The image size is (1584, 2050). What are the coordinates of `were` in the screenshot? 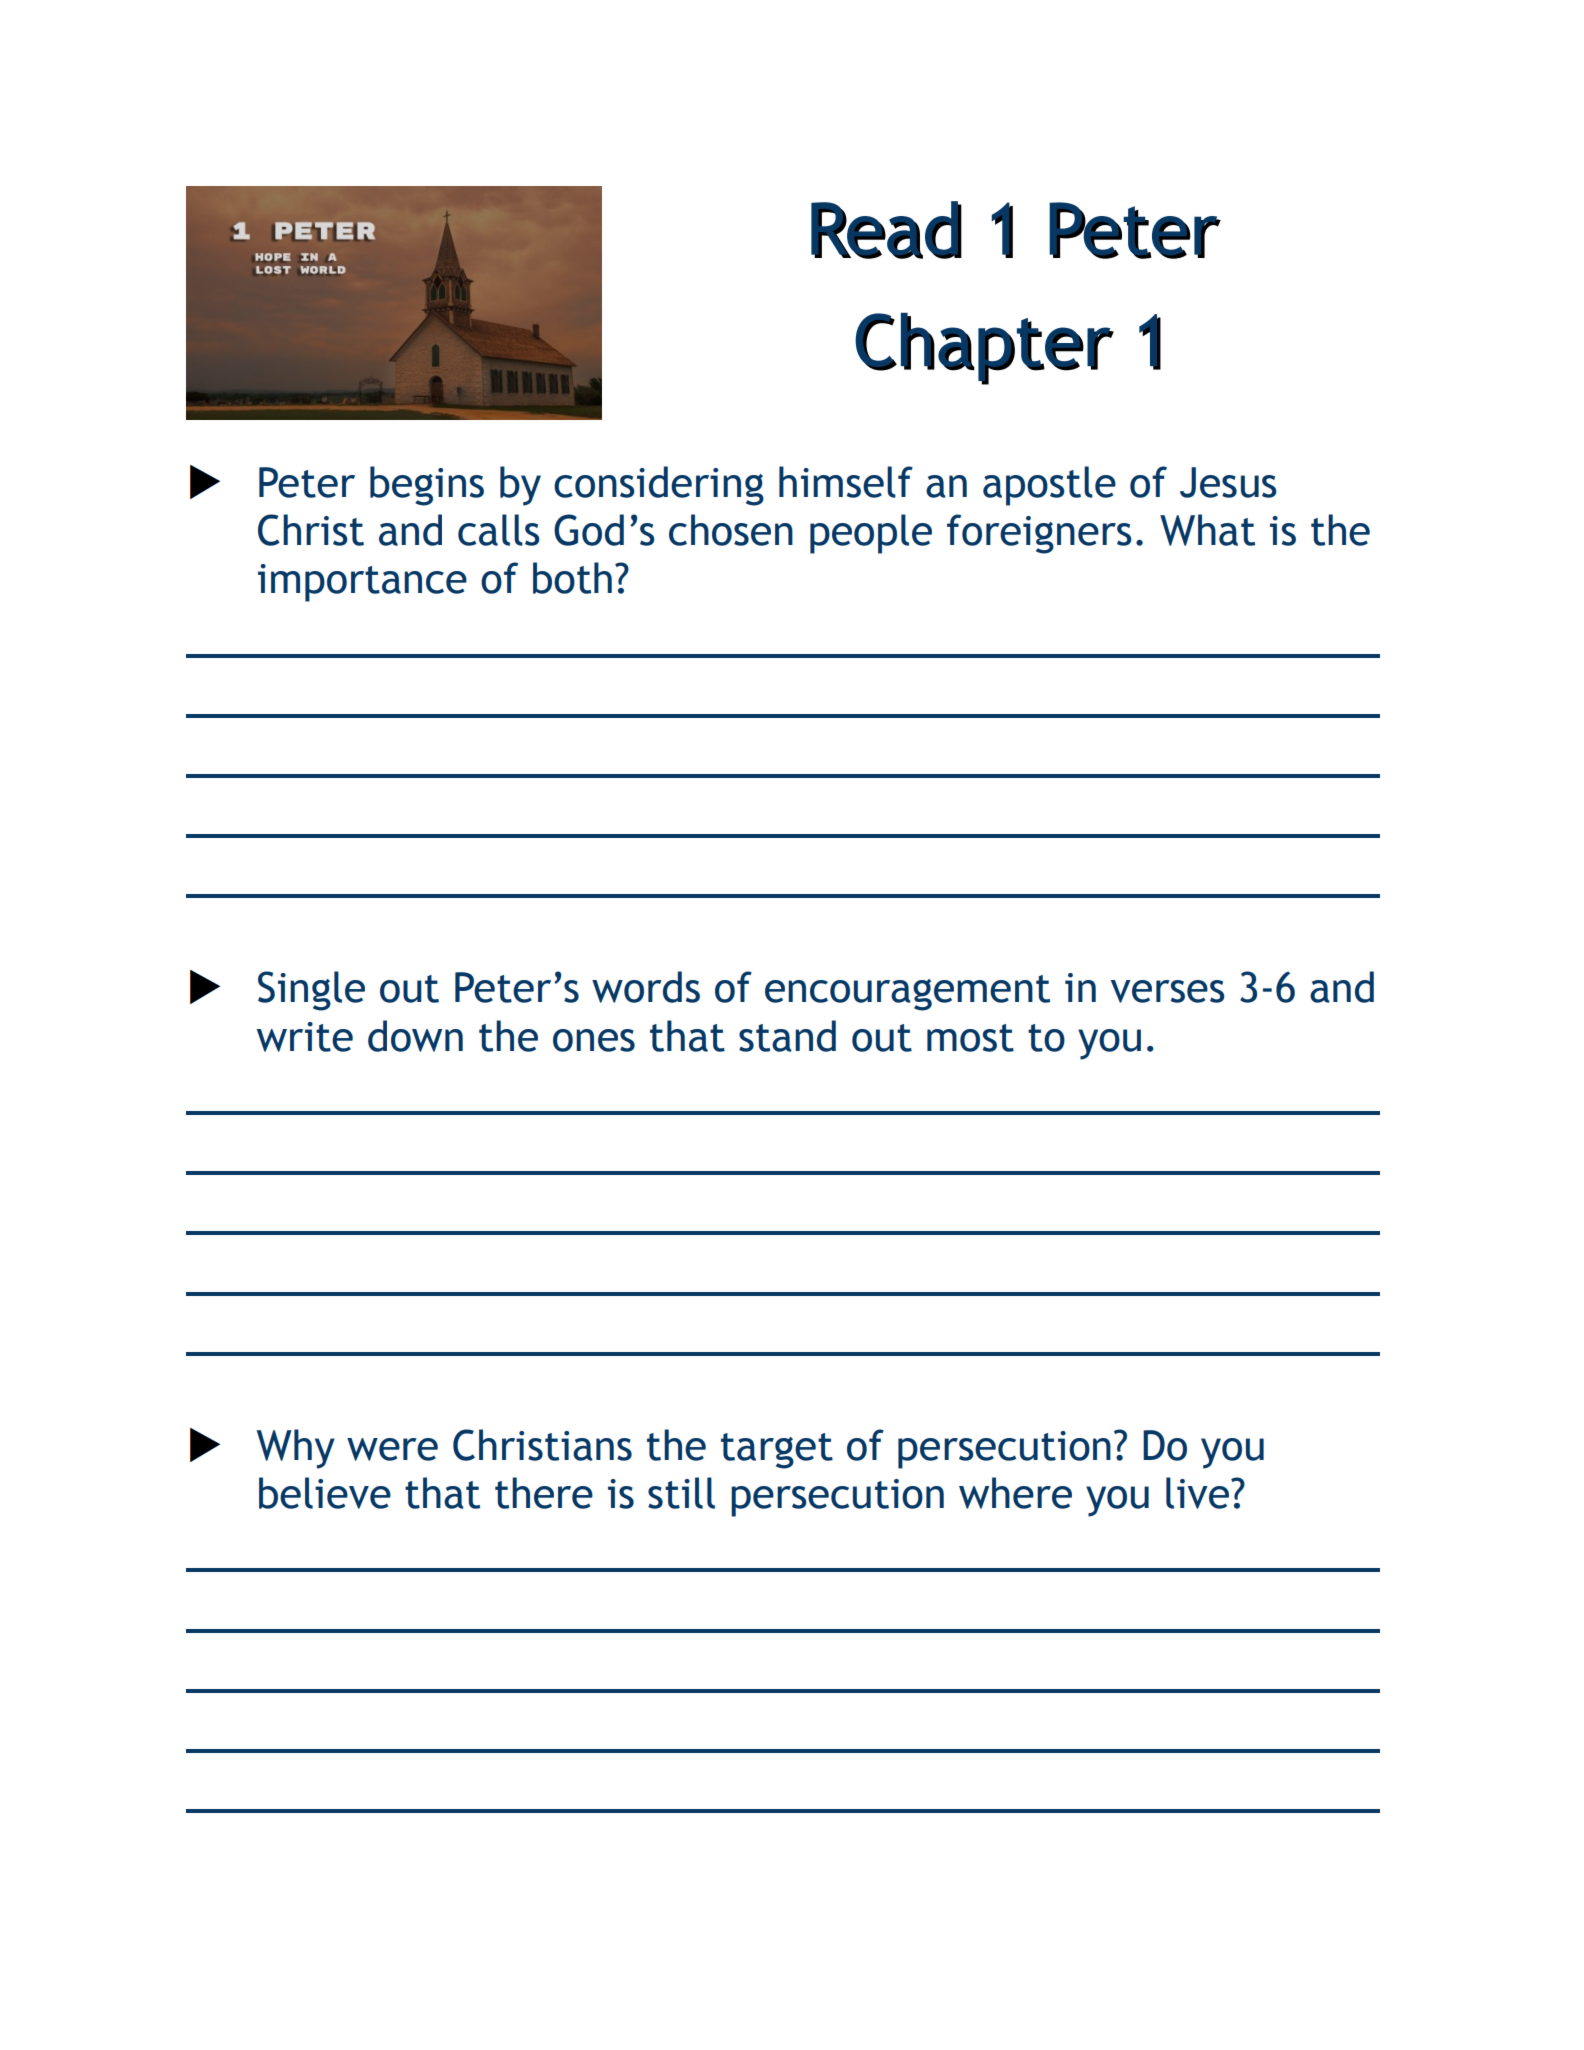 It's located at (392, 1449).
